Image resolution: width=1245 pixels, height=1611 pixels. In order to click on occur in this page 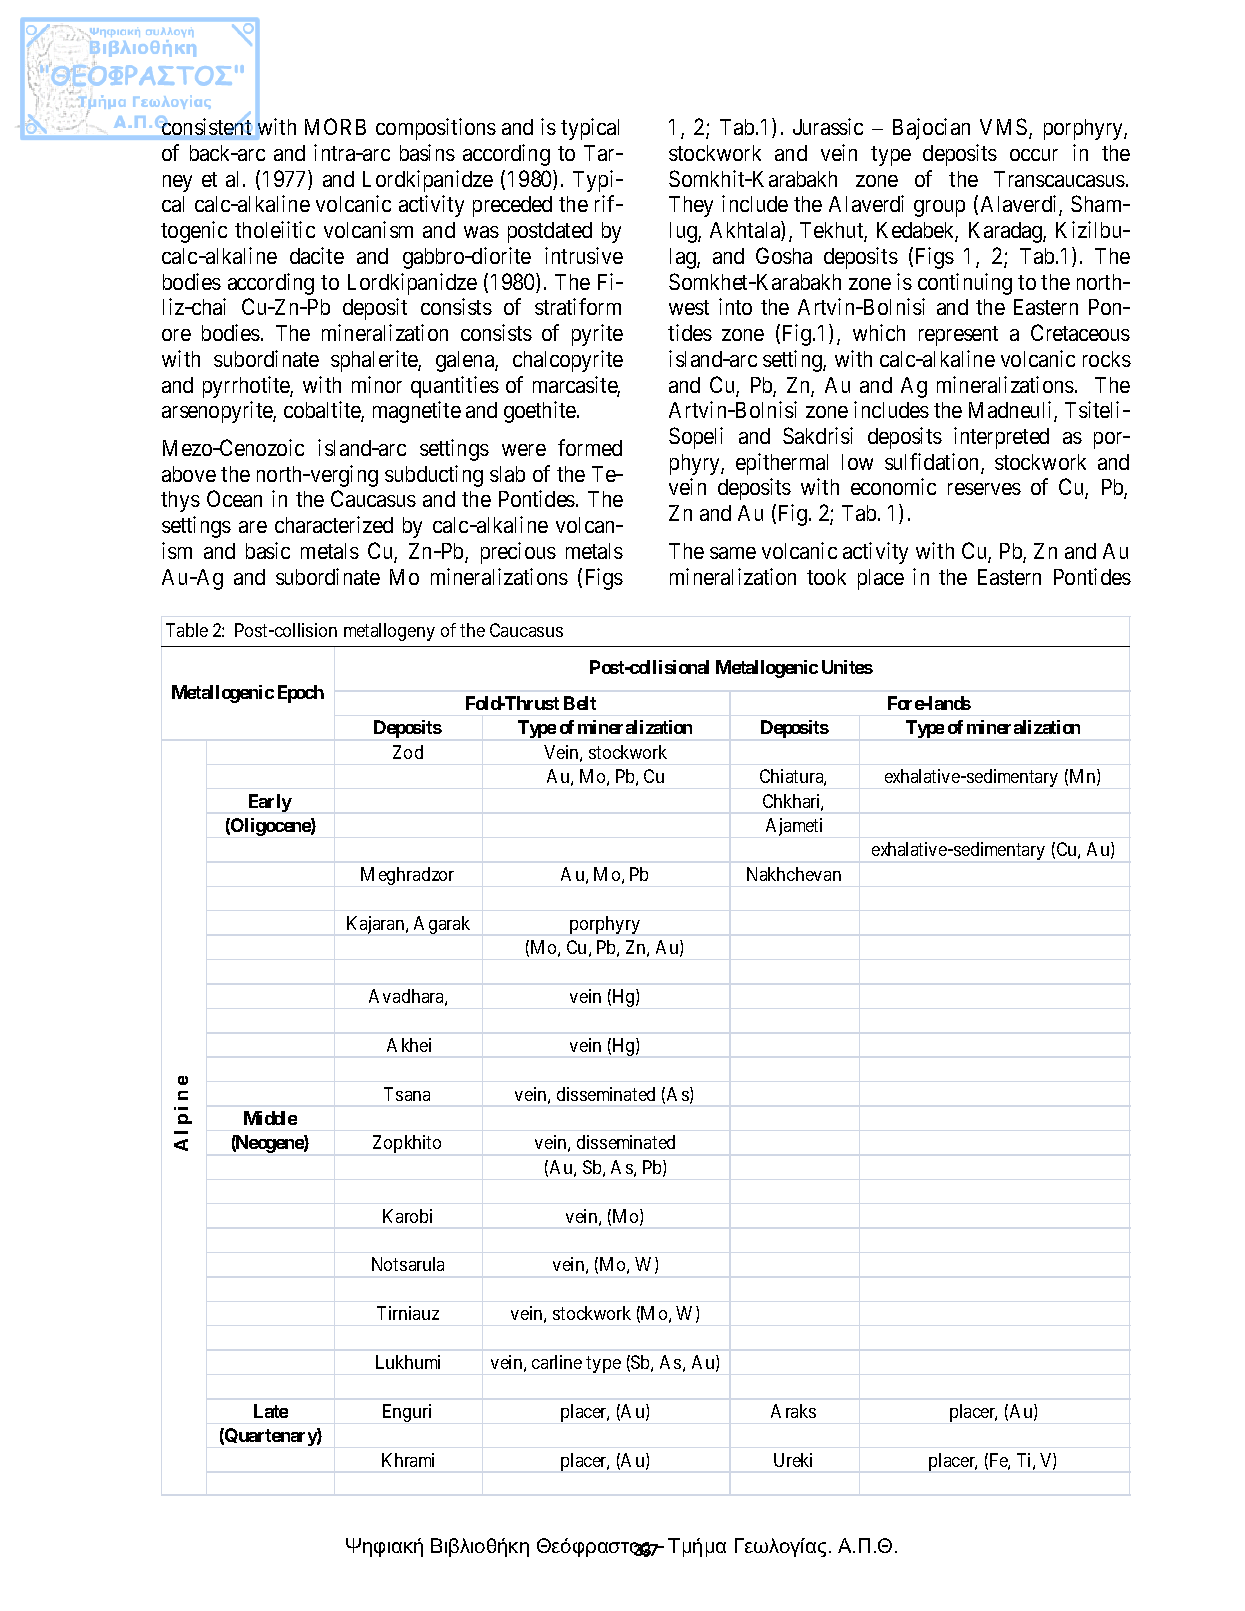, I will do `click(1034, 155)`.
